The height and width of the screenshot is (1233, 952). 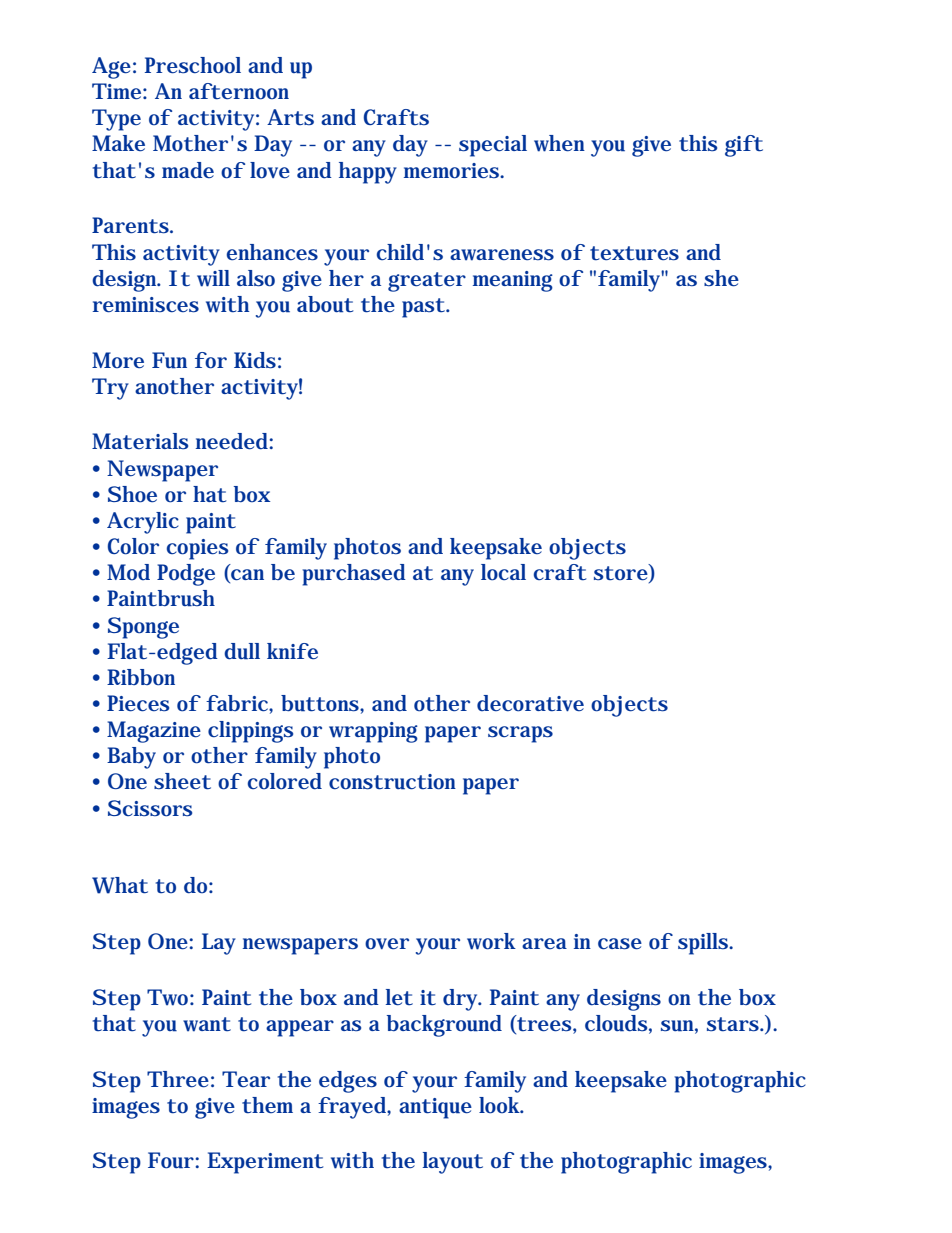 What do you see at coordinates (171, 1160) in the screenshot?
I see `Four` at bounding box center [171, 1160].
